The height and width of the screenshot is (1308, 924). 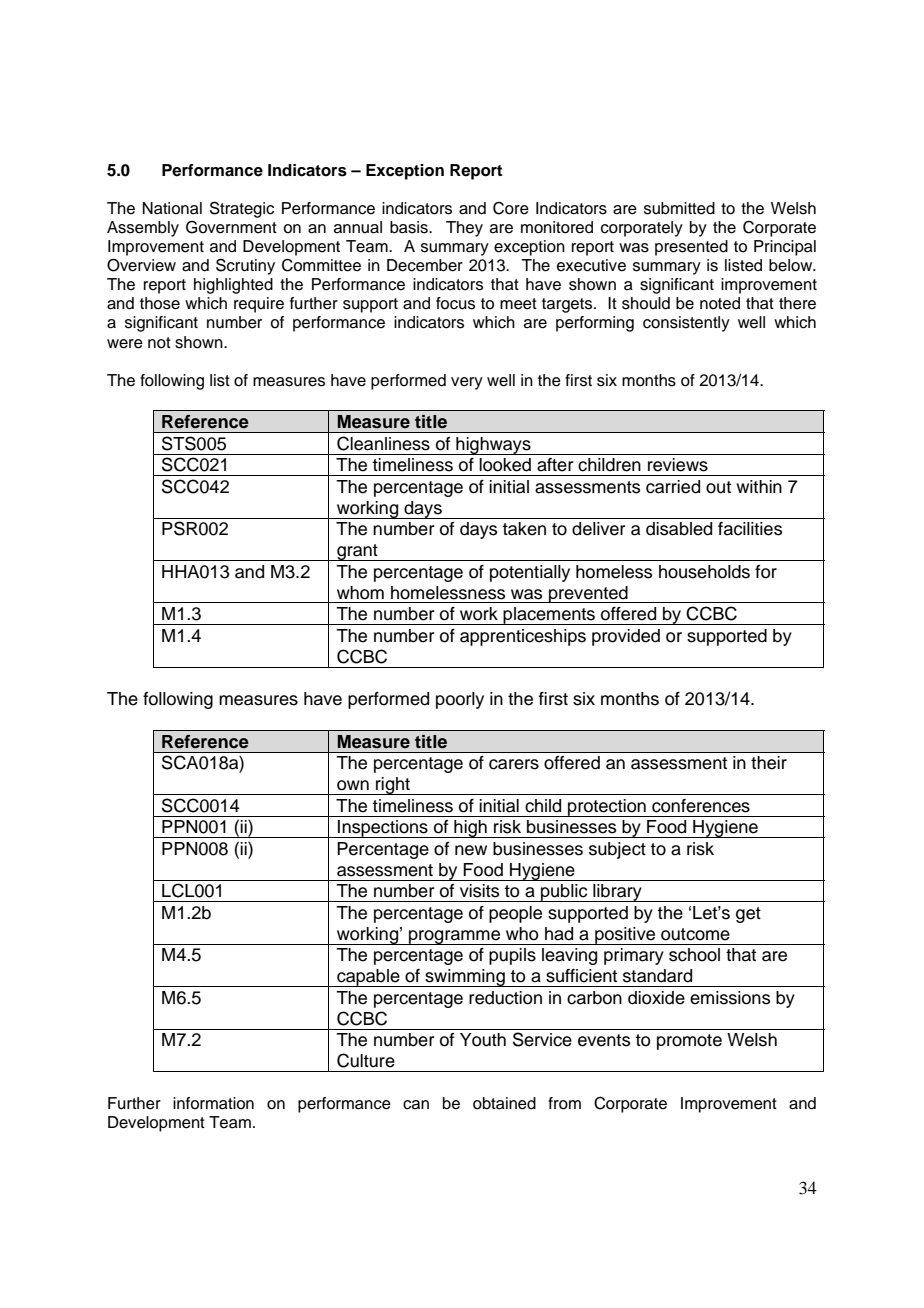 I want to click on conferences, so click(x=701, y=806).
